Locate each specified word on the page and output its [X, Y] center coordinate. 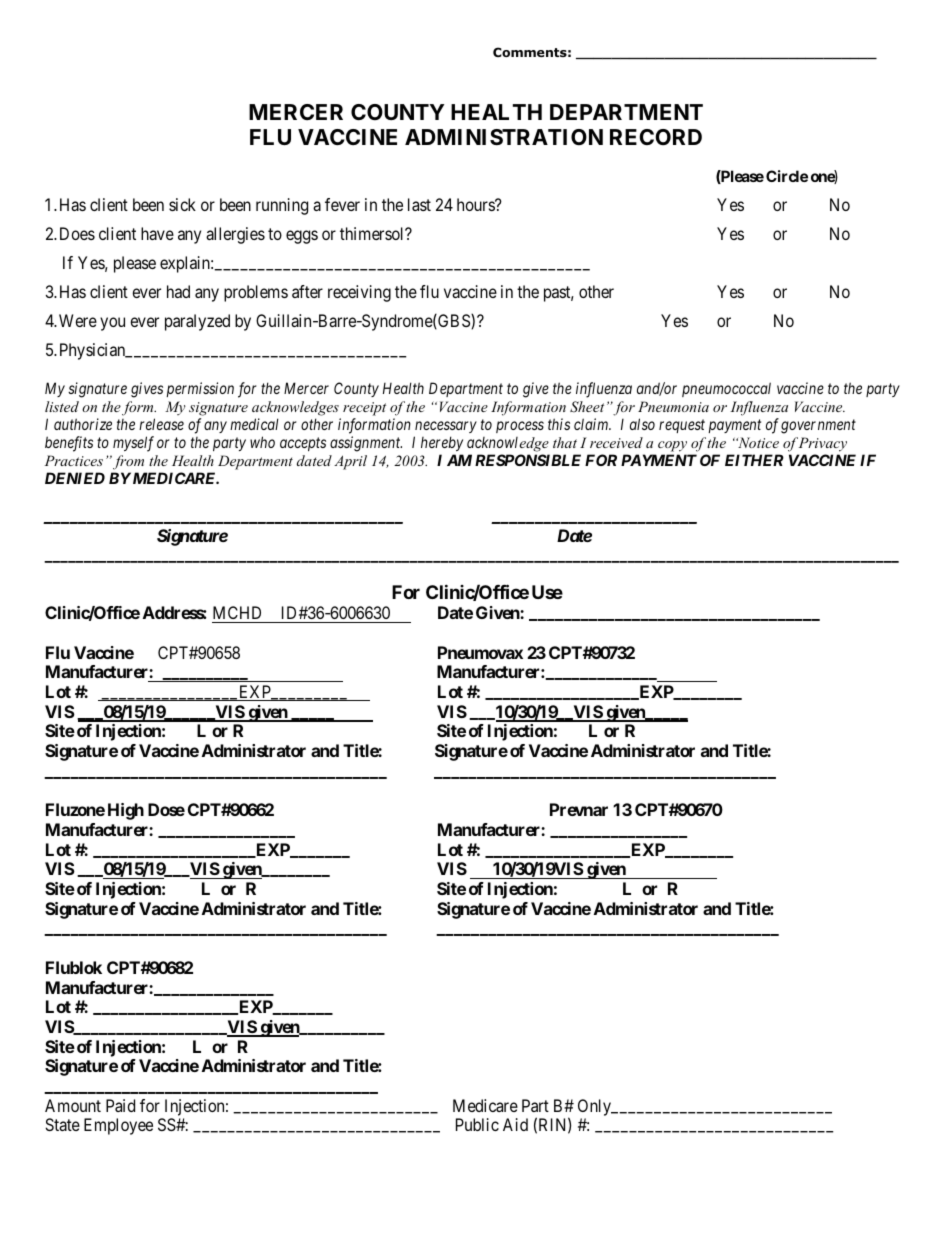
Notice [757, 442]
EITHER [754, 460]
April [350, 462]
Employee [118, 1126]
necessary [446, 427]
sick [182, 204]
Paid [120, 1105]
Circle [787, 176]
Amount [73, 1105]
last [419, 204]
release [161, 424]
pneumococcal [726, 389]
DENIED [75, 478]
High [126, 811]
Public [477, 1124]
